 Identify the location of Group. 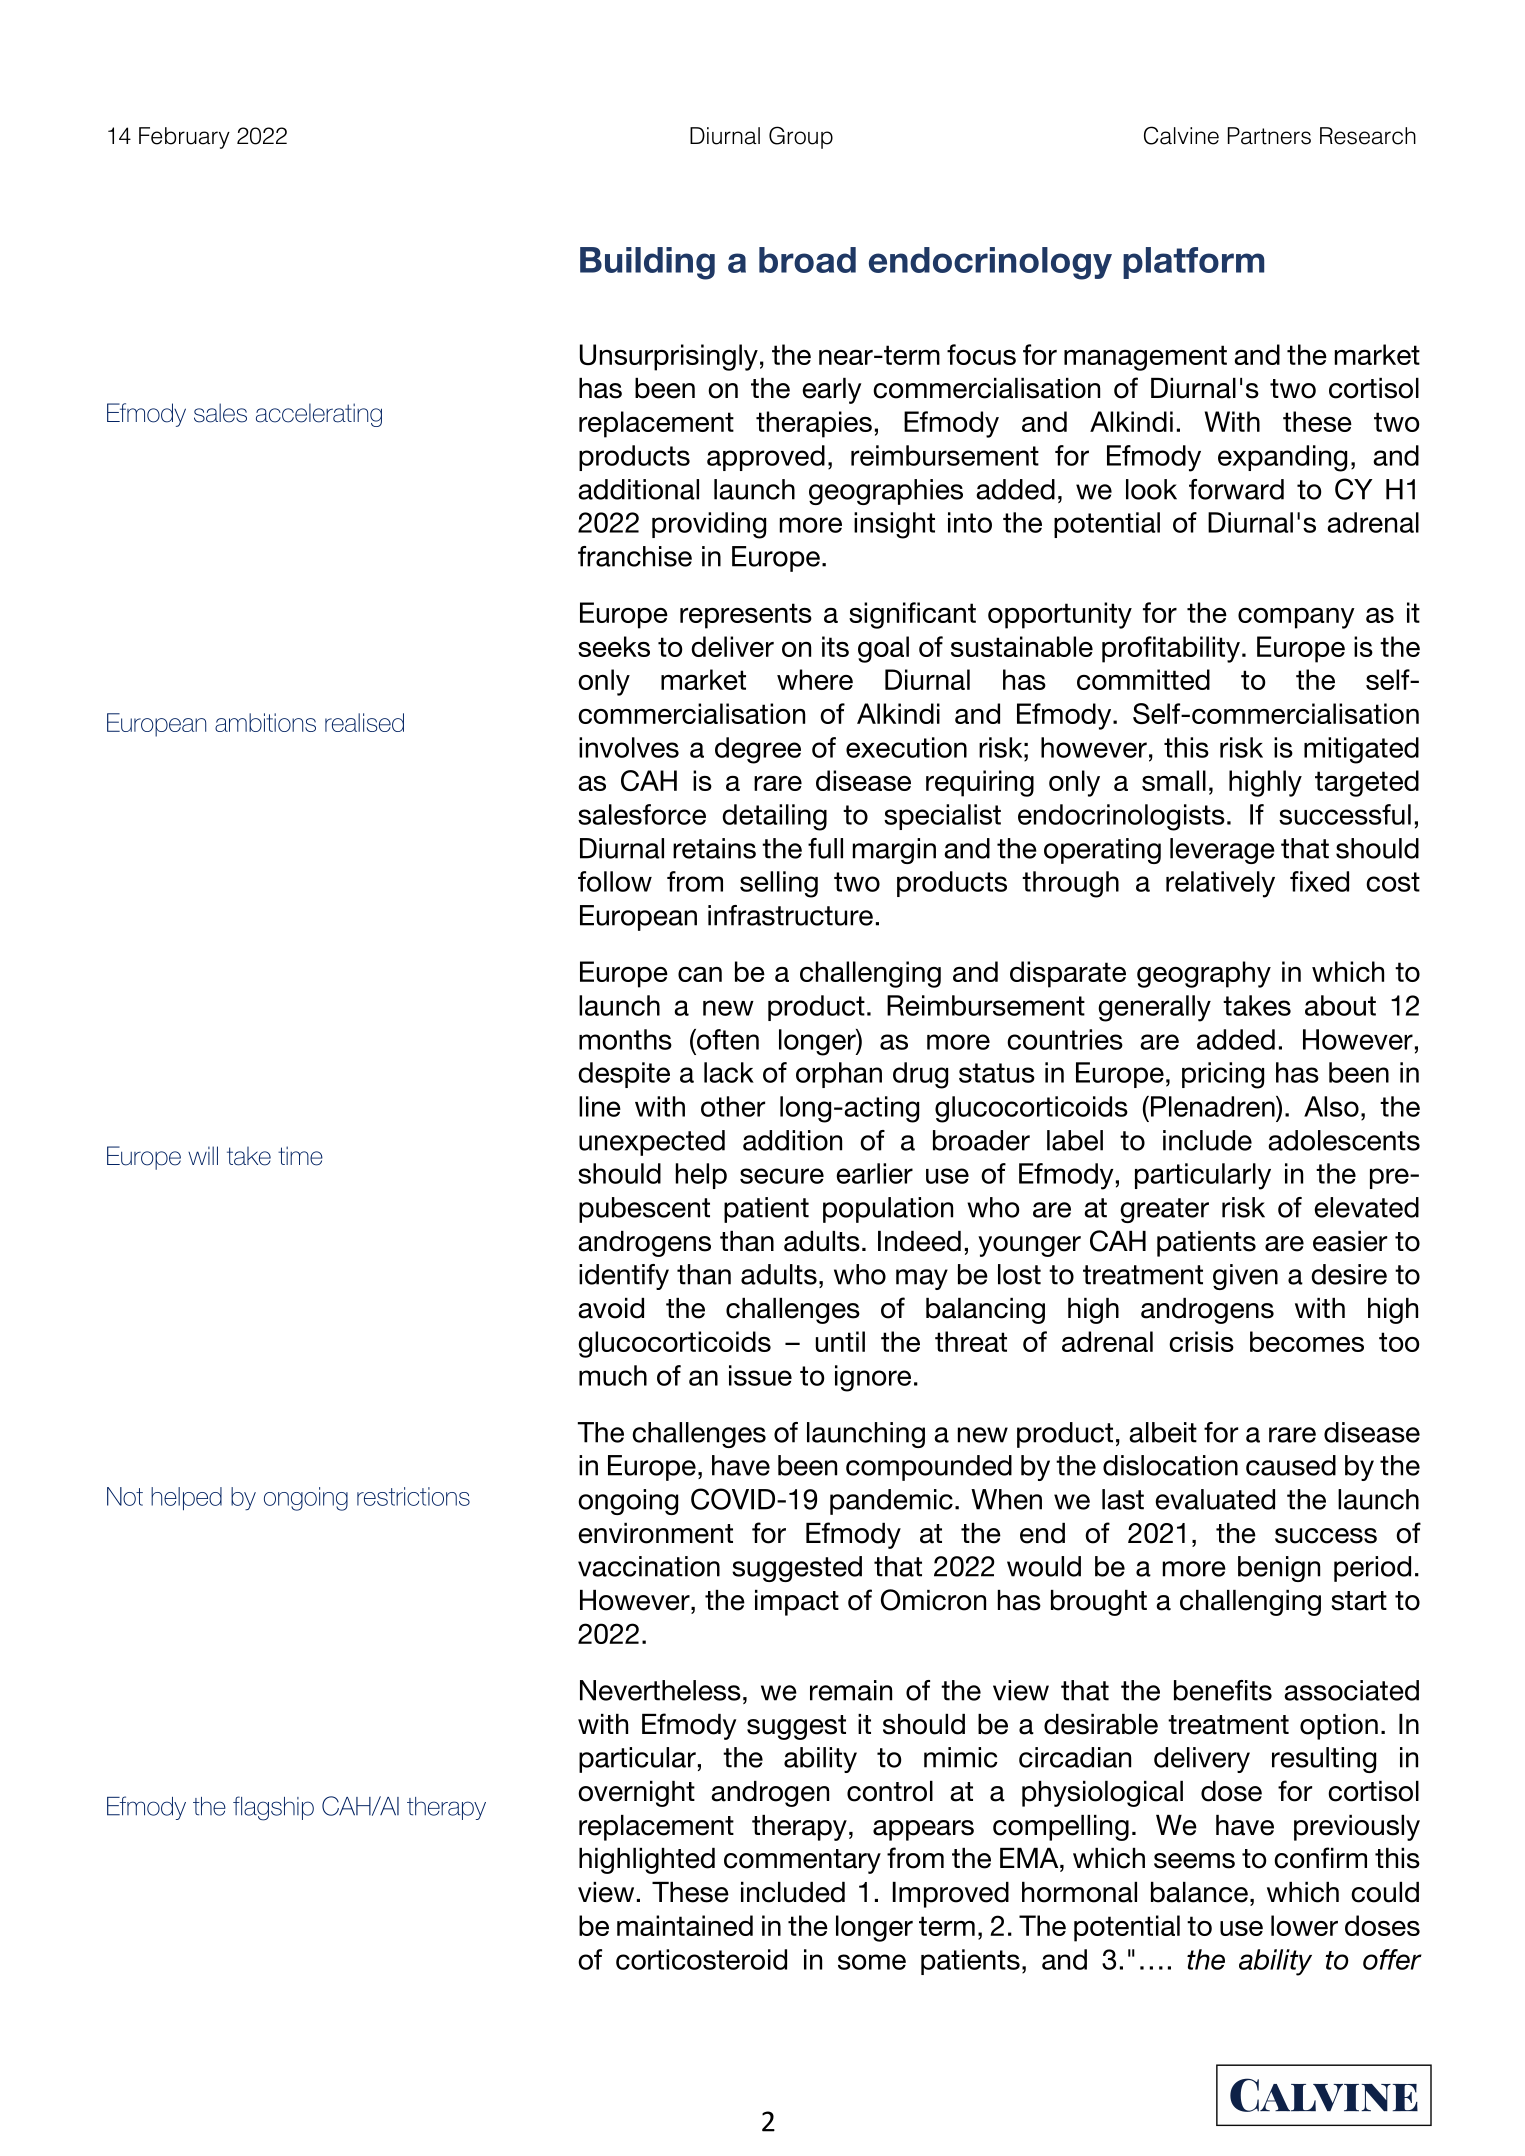
(801, 137).
